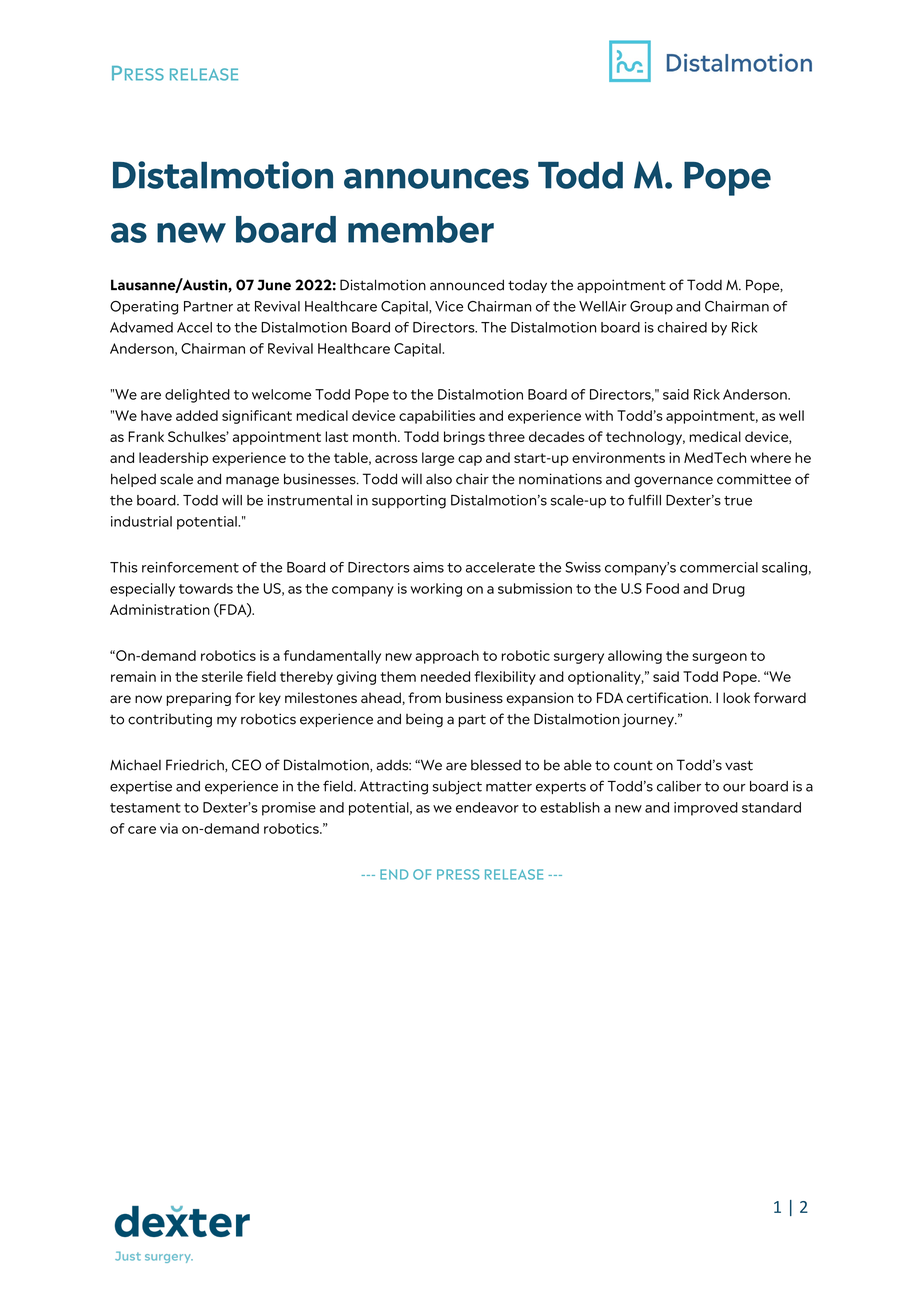  I want to click on true, so click(738, 501).
